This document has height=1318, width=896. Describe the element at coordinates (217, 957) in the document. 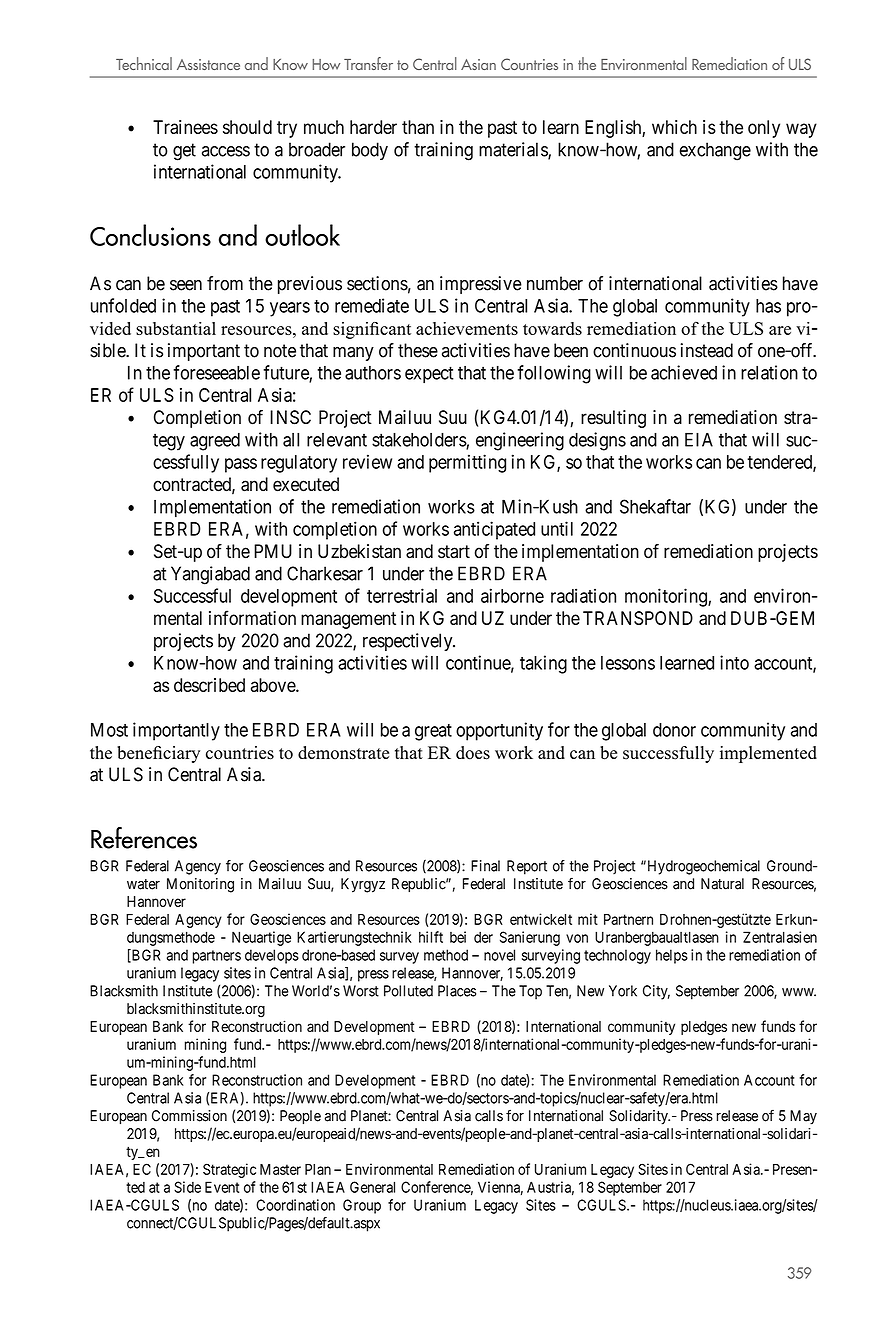

I see `partners` at that location.
